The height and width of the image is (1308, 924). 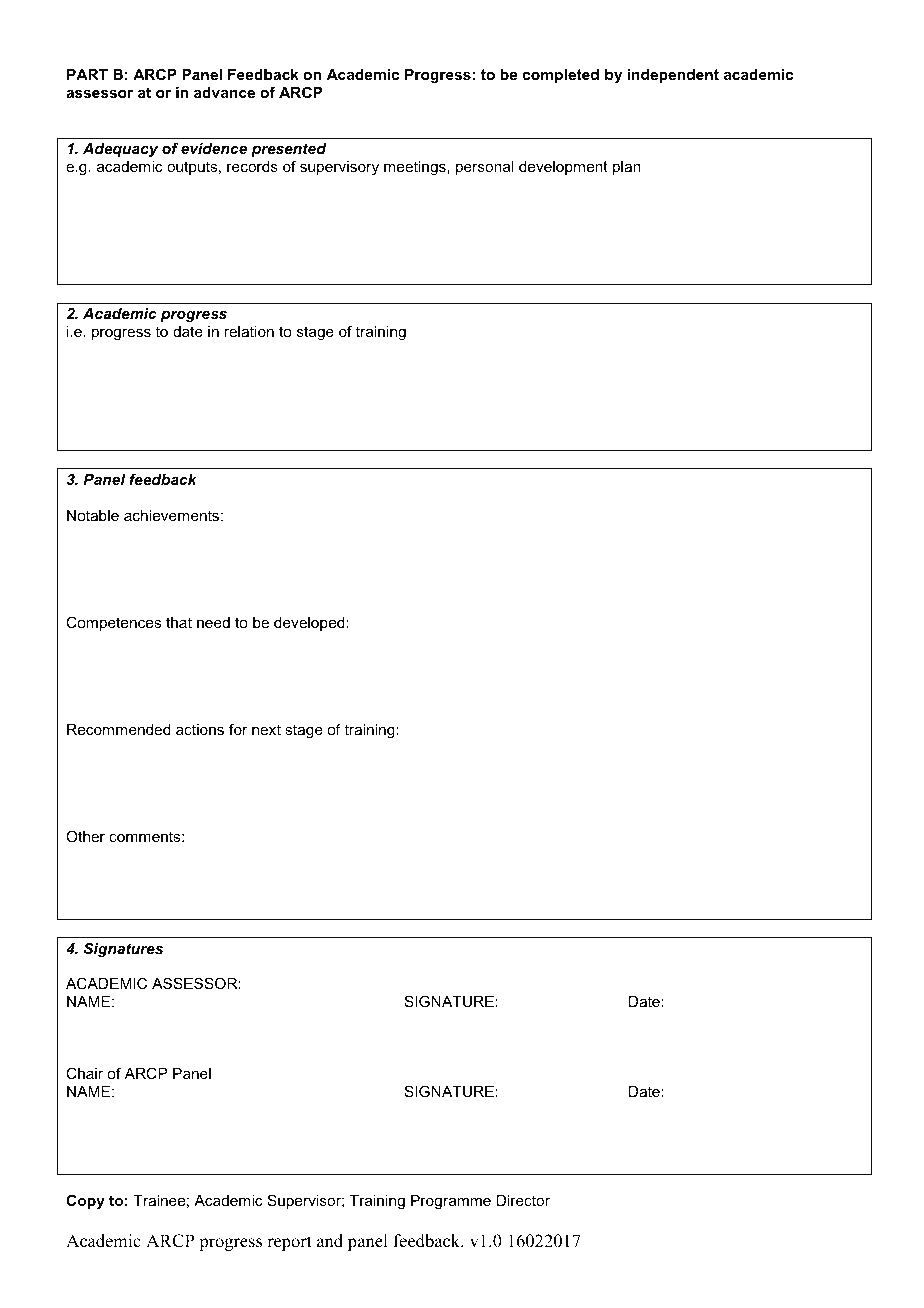 I want to click on next, so click(x=266, y=729).
